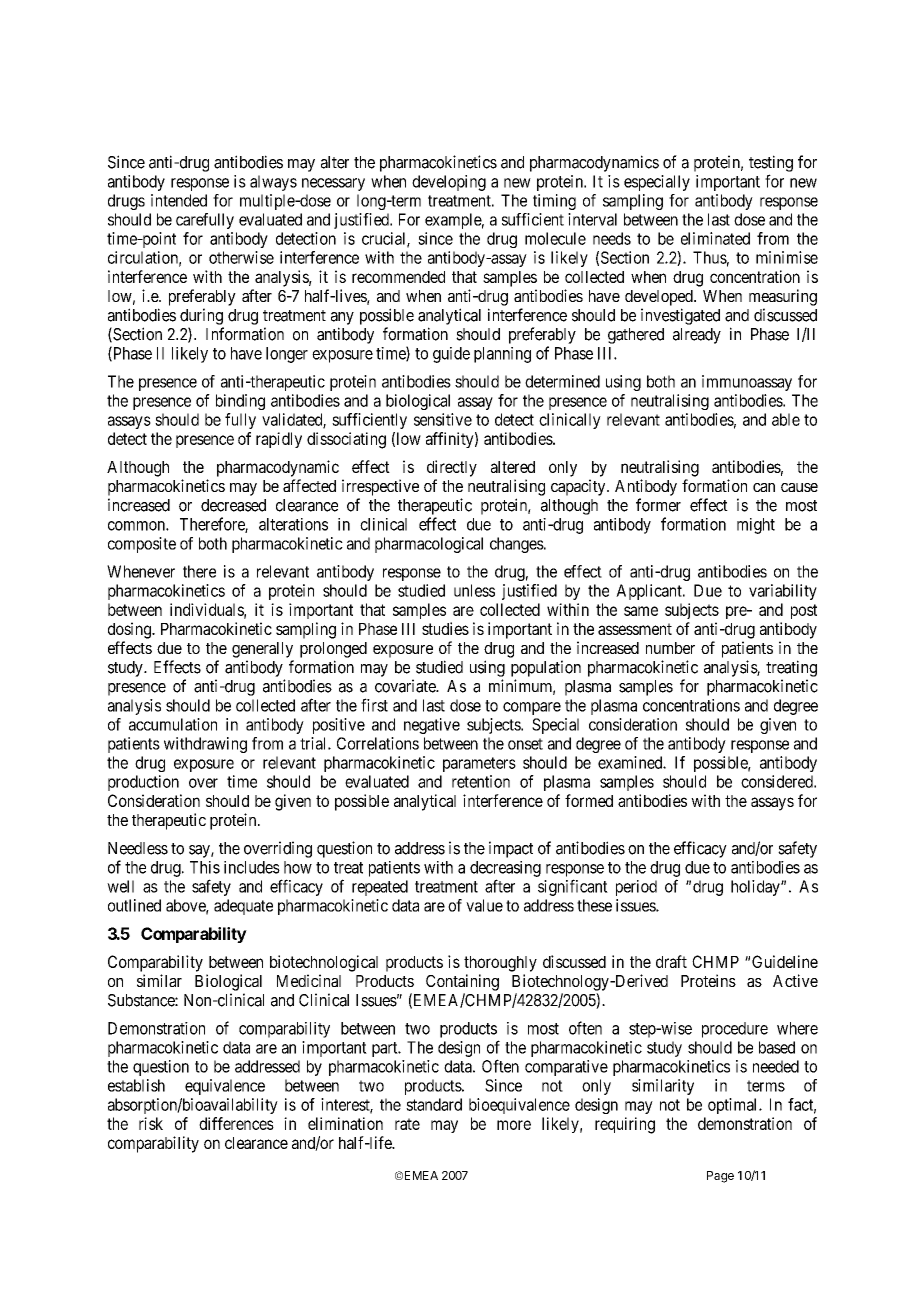  Describe the element at coordinates (449, 183) in the screenshot. I see `developing` at that location.
